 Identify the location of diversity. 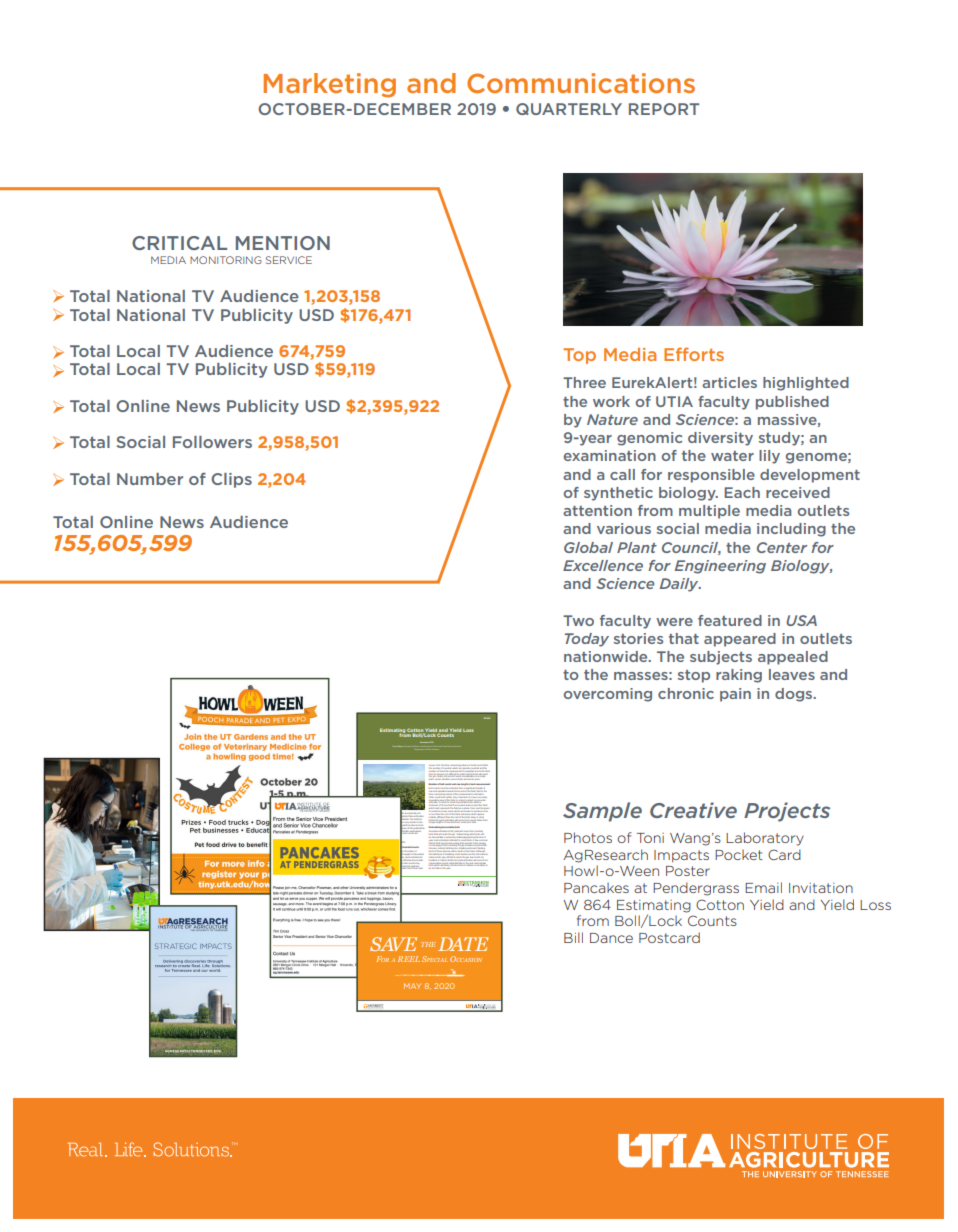
(720, 439).
